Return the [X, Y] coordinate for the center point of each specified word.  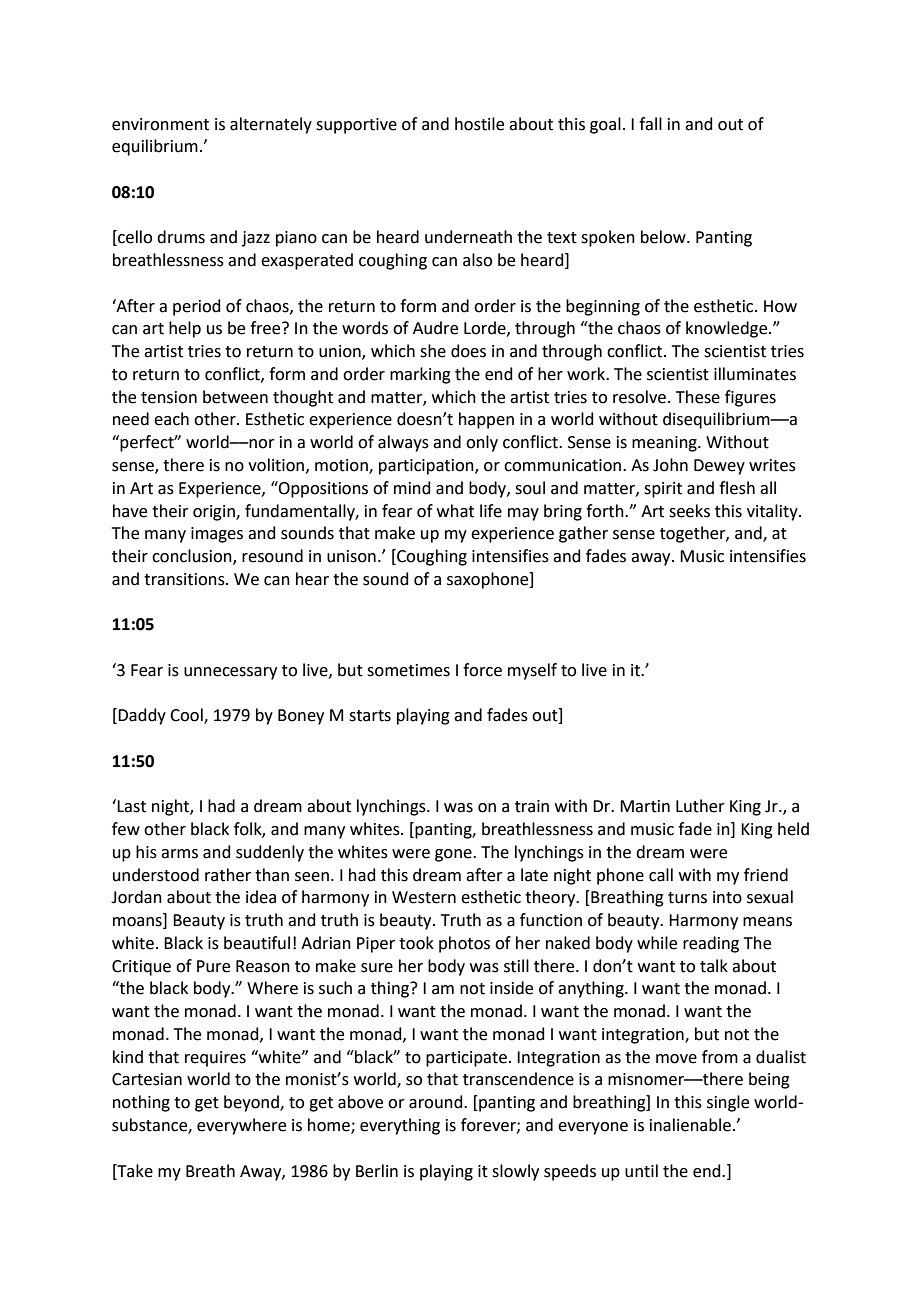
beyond [252, 1103]
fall [650, 124]
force [482, 670]
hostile [479, 124]
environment [160, 124]
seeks [689, 511]
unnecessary [230, 673]
